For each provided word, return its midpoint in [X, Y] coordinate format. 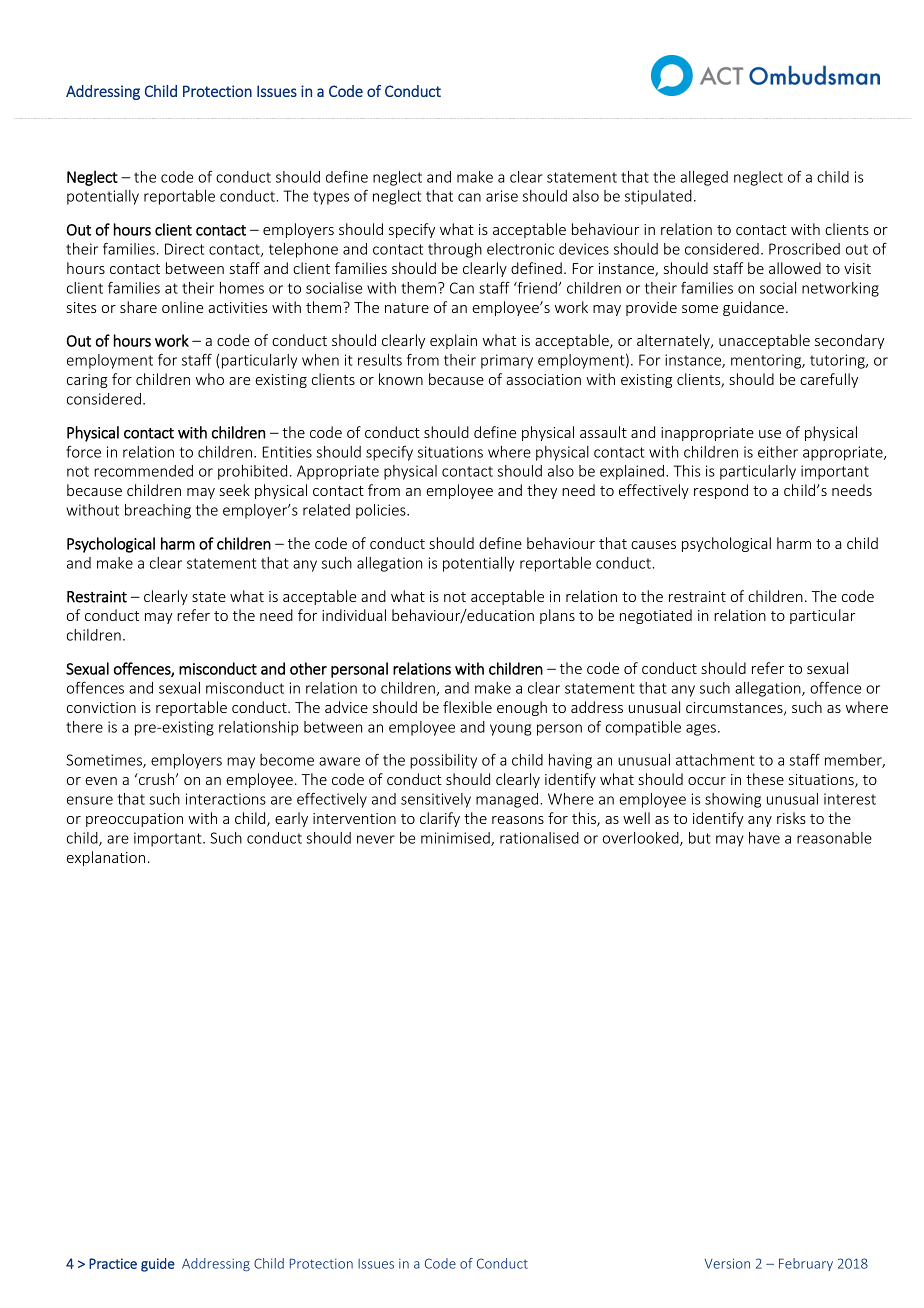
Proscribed [804, 249]
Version [727, 1263]
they [542, 491]
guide [158, 1265]
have [764, 838]
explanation [106, 858]
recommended [143, 471]
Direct [184, 249]
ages [701, 730]
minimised [456, 839]
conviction [101, 707]
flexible [467, 707]
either [778, 452]
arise [502, 196]
